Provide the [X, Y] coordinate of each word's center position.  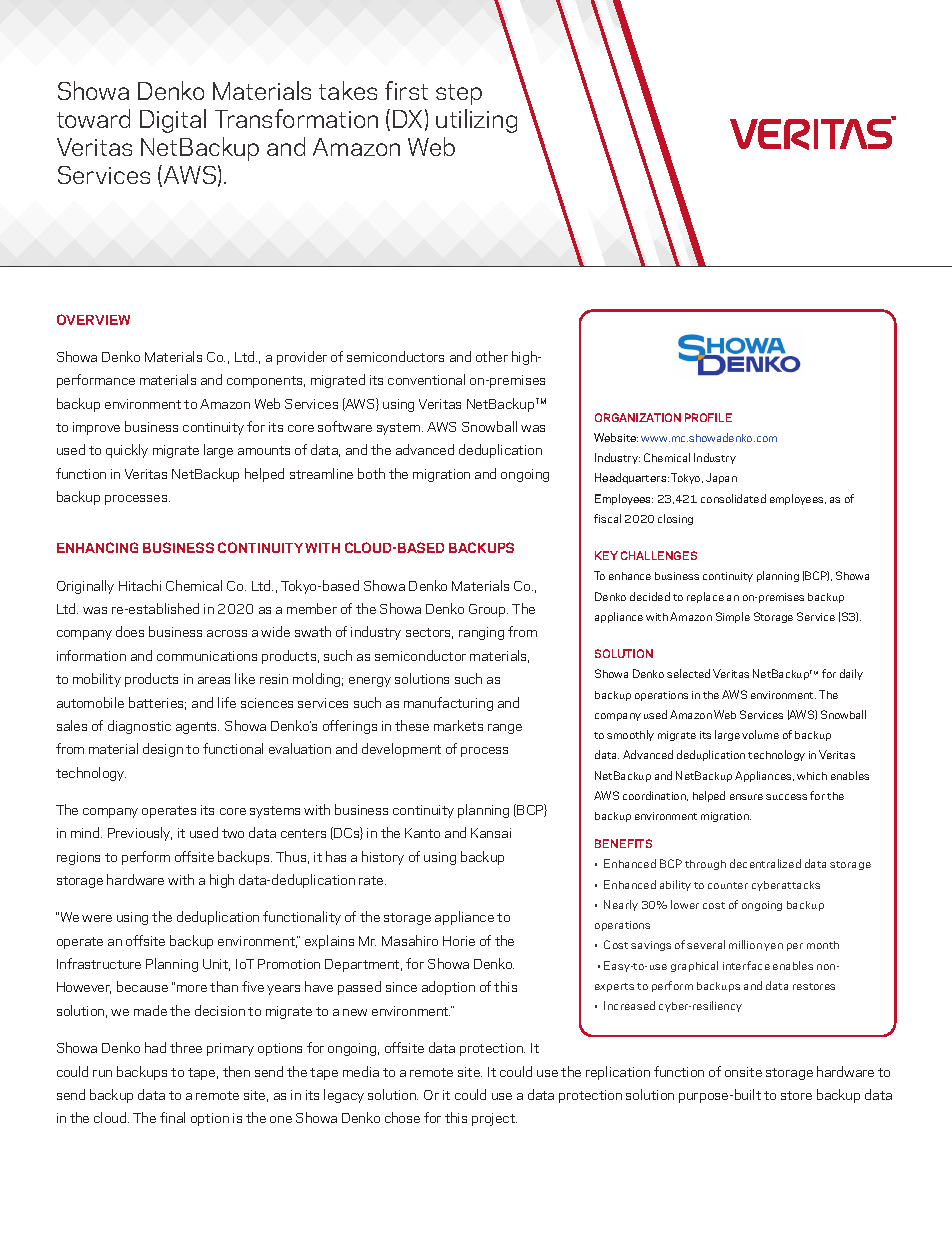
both [371, 473]
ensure [746, 797]
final [172, 1117]
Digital [173, 121]
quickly [127, 451]
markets [458, 725]
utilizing [476, 121]
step [459, 94]
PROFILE [708, 417]
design [163, 750]
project [494, 1119]
